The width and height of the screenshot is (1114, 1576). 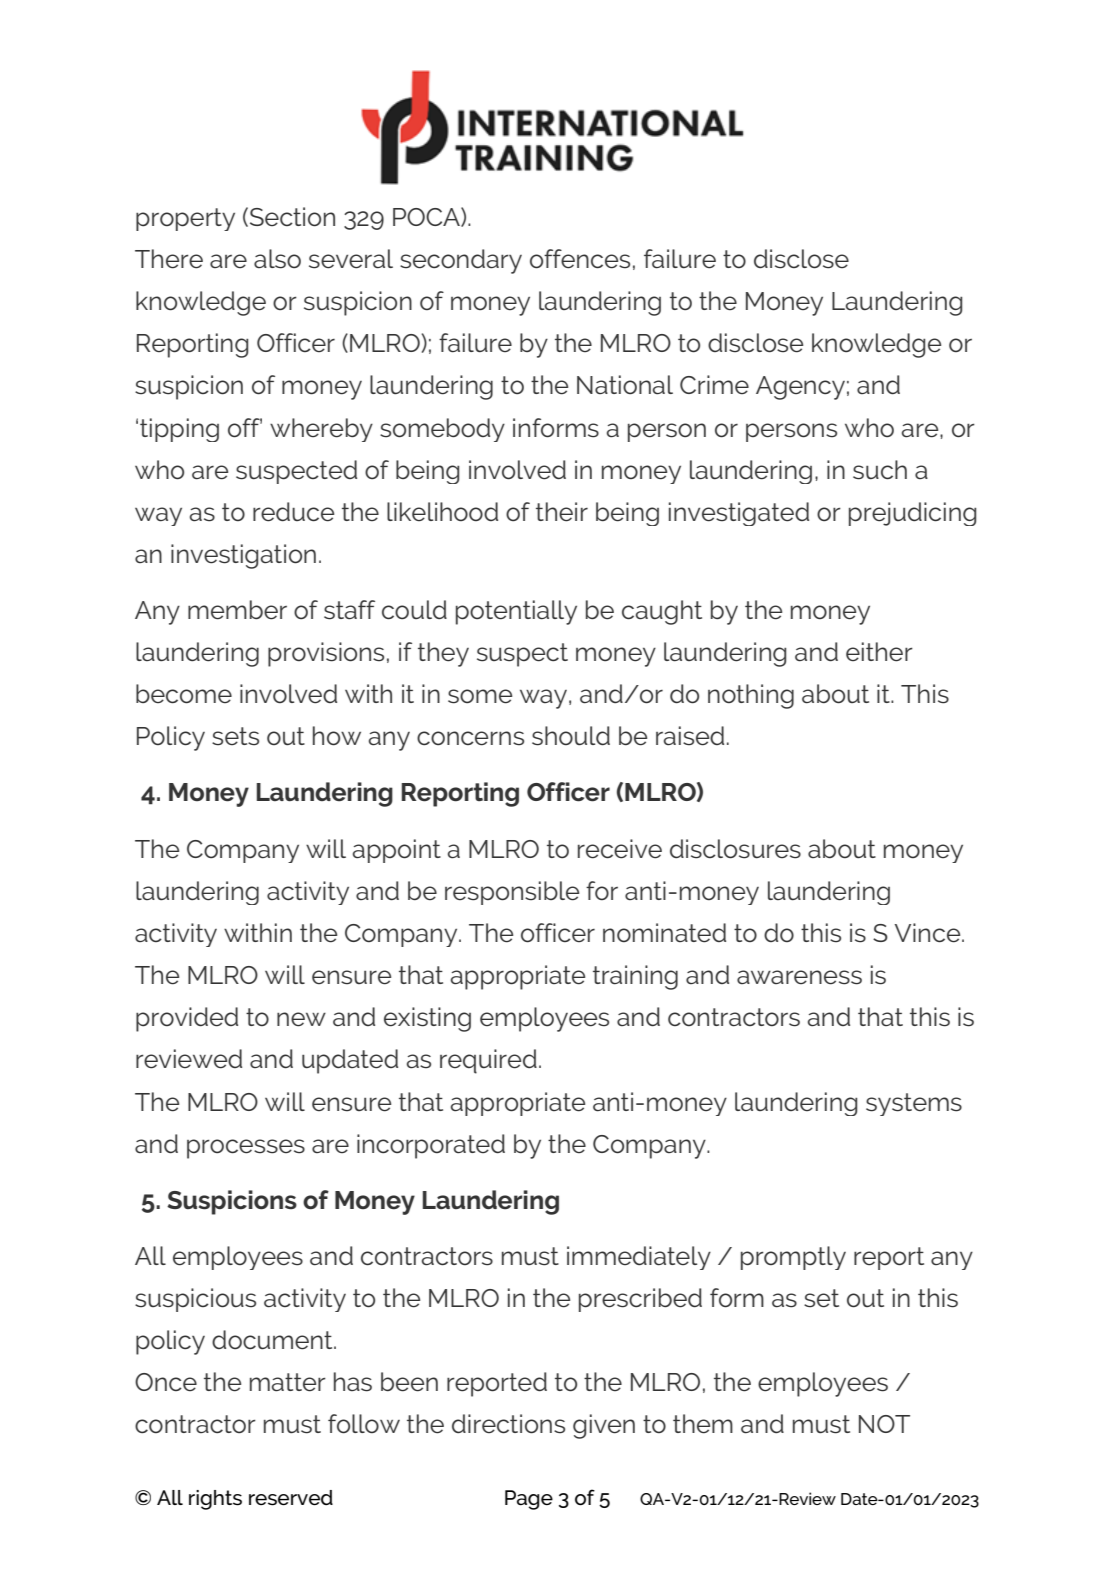 What do you see at coordinates (703, 1424) in the screenshot?
I see `them` at bounding box center [703, 1424].
